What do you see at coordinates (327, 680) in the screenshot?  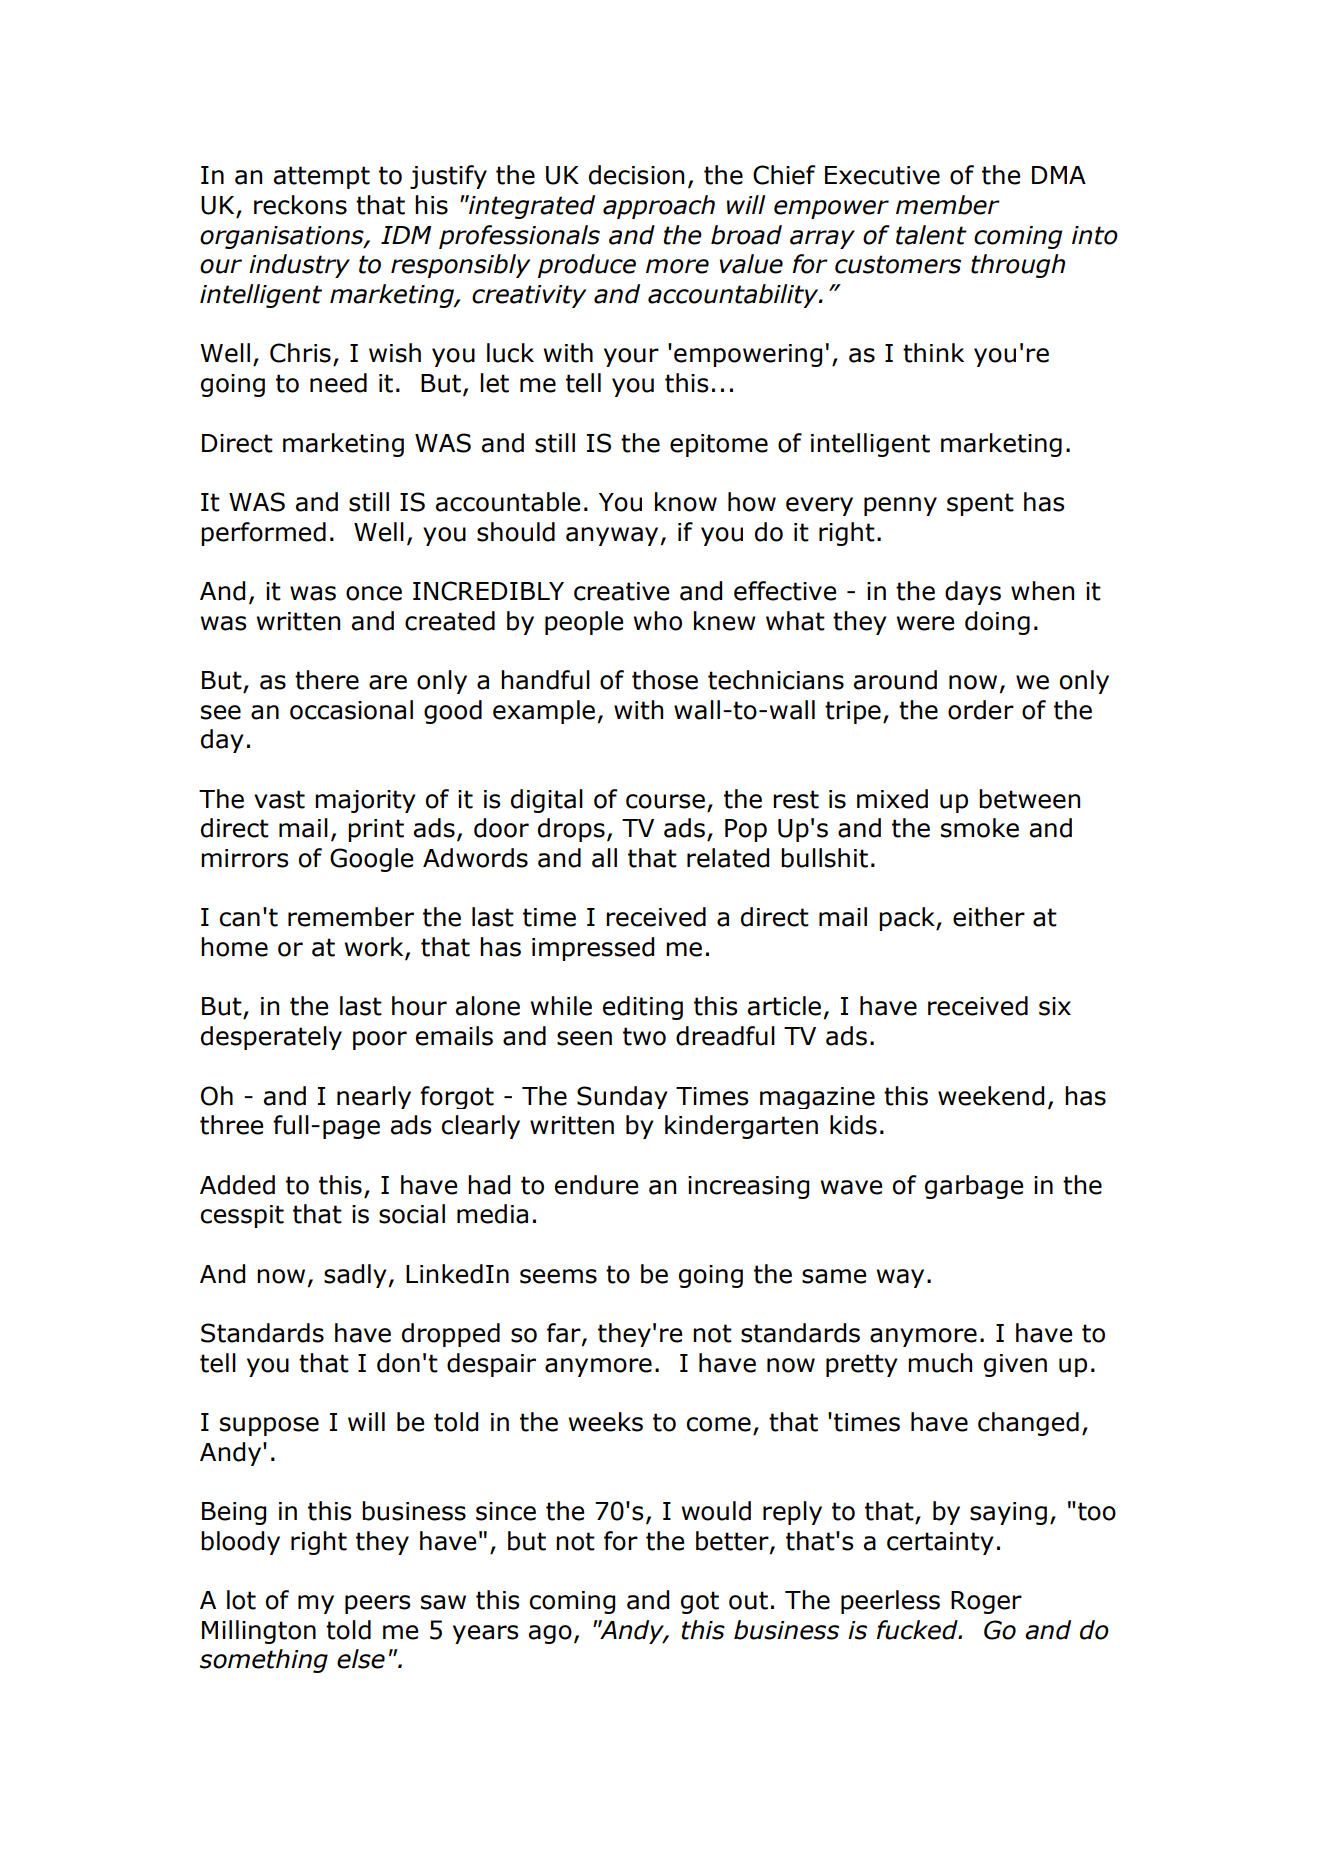 I see `there` at bounding box center [327, 680].
